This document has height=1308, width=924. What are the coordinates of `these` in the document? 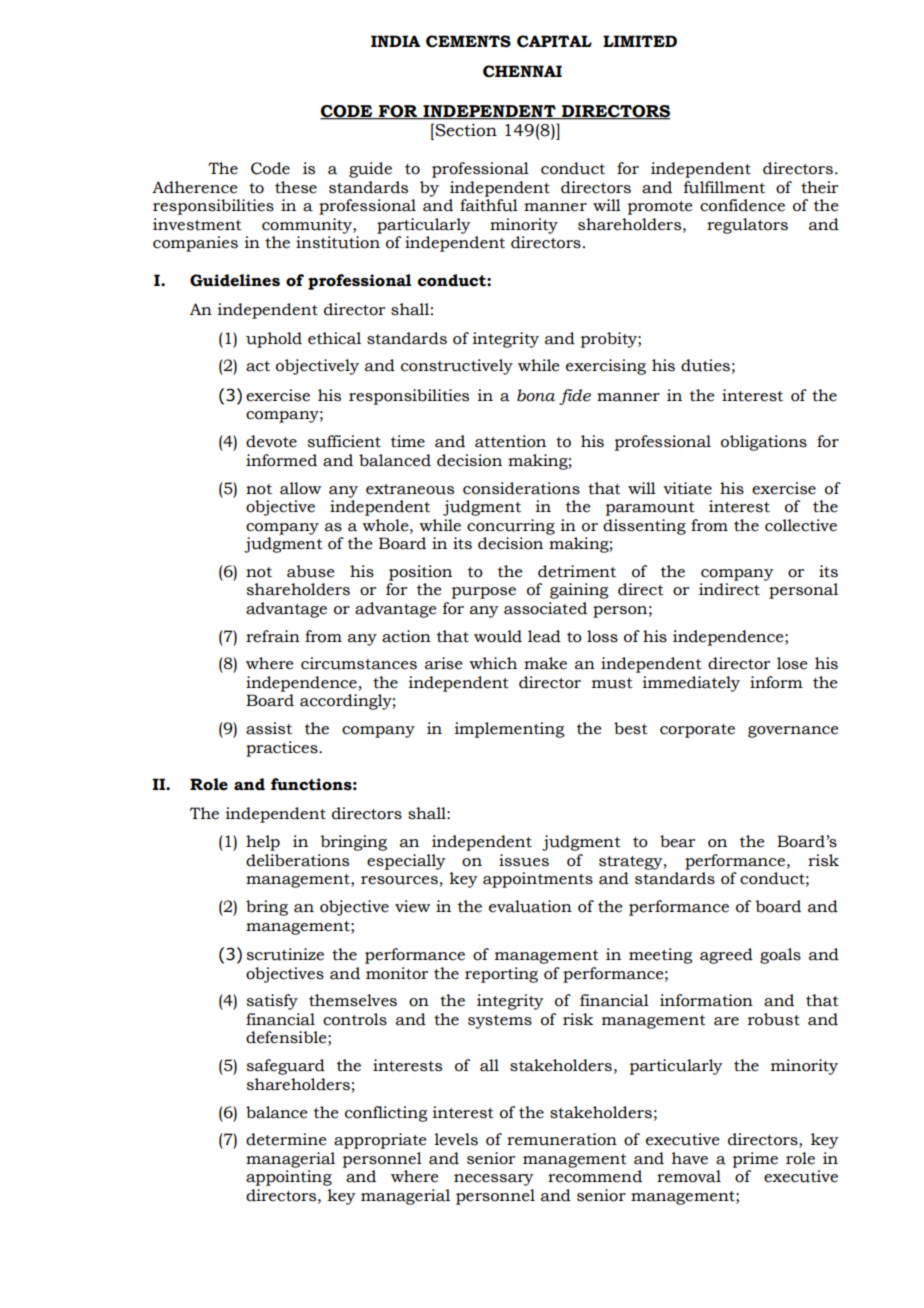 It's located at (296, 187).
